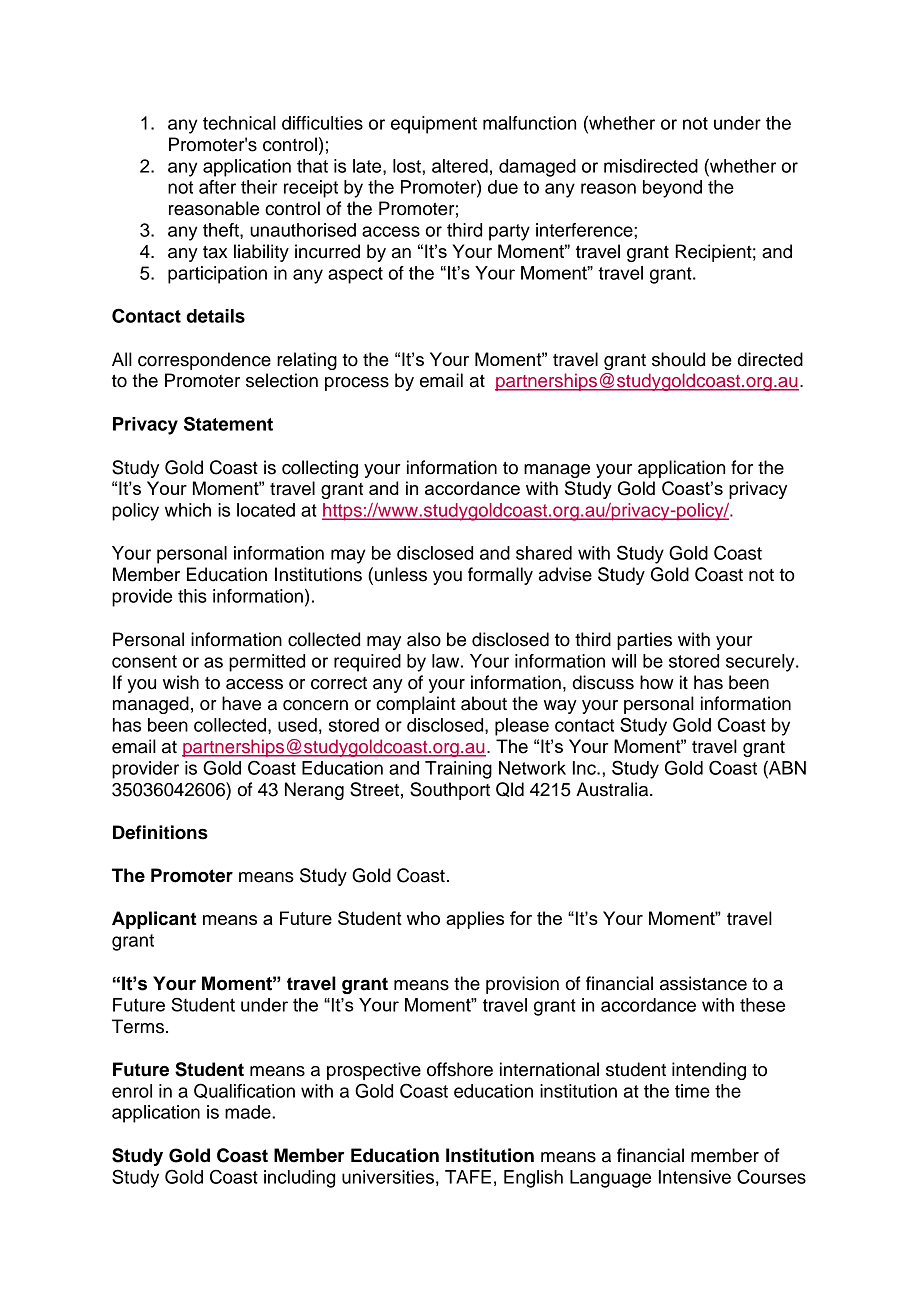 The height and width of the page is (1308, 924). I want to click on TAFE, so click(468, 1177).
